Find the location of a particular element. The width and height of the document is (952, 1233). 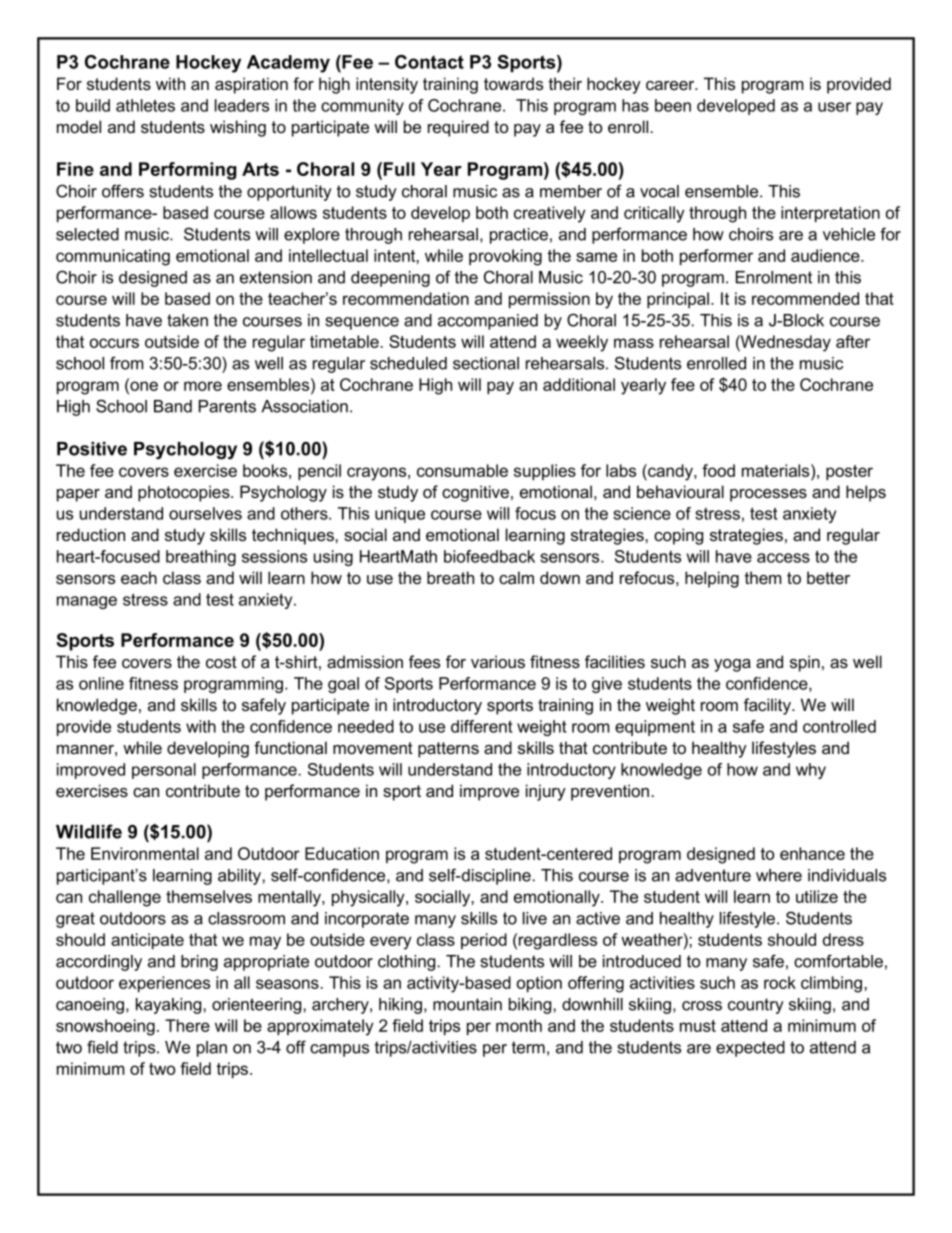

materials is located at coordinates (777, 470).
